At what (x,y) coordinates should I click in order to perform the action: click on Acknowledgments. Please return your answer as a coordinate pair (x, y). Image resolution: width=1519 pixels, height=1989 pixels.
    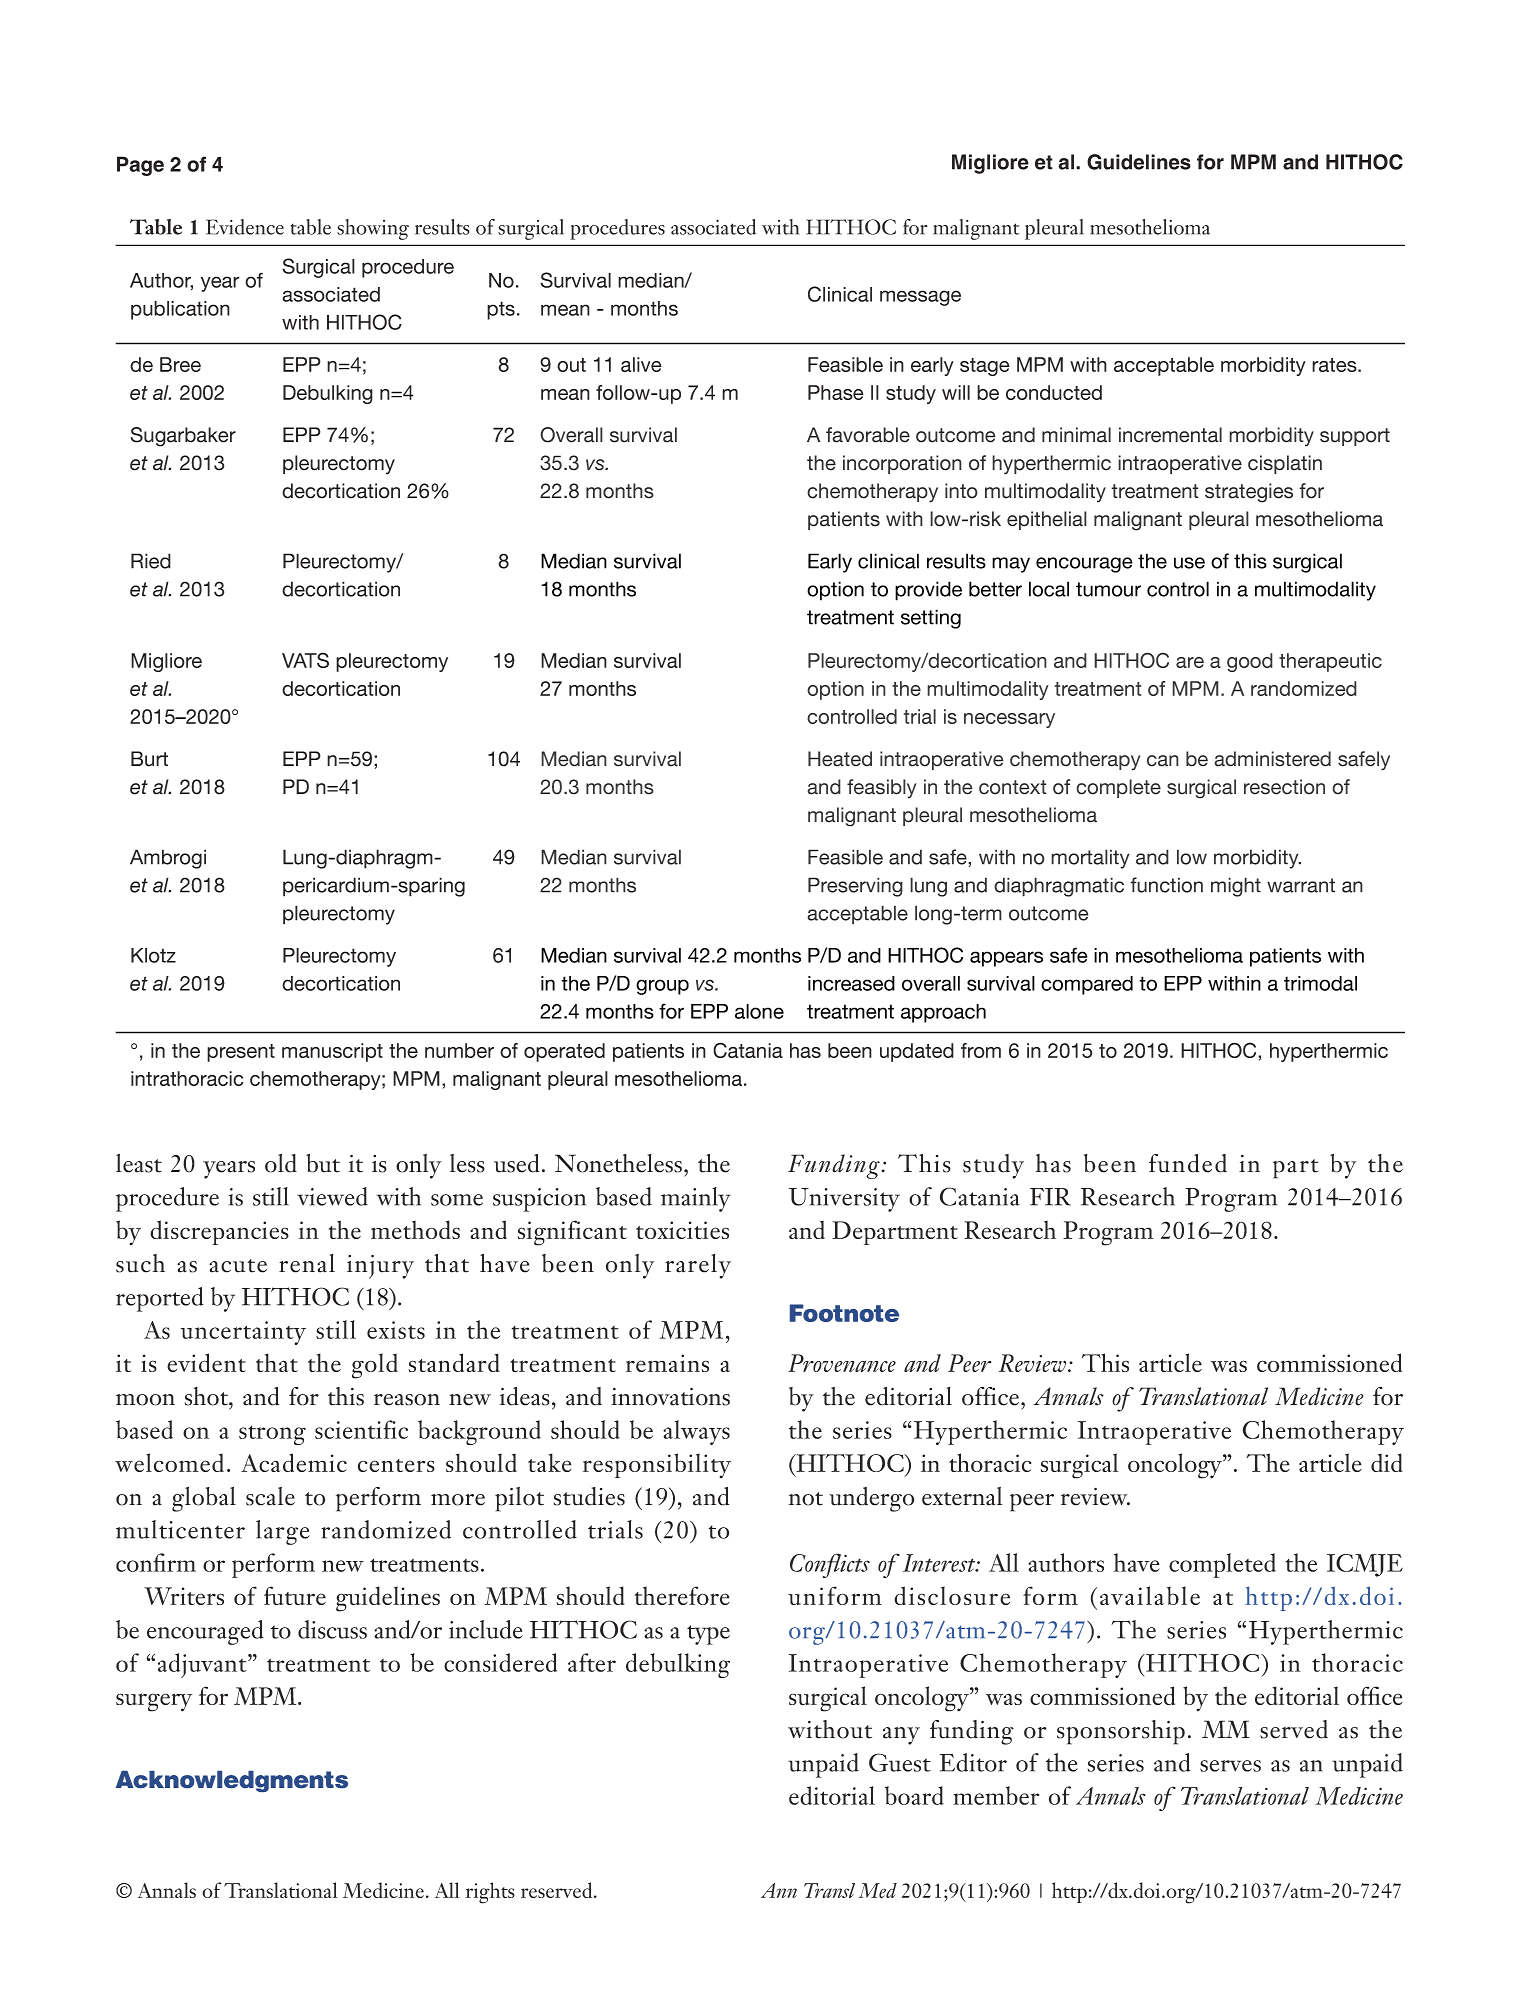
    Looking at the image, I should click on (232, 1781).
